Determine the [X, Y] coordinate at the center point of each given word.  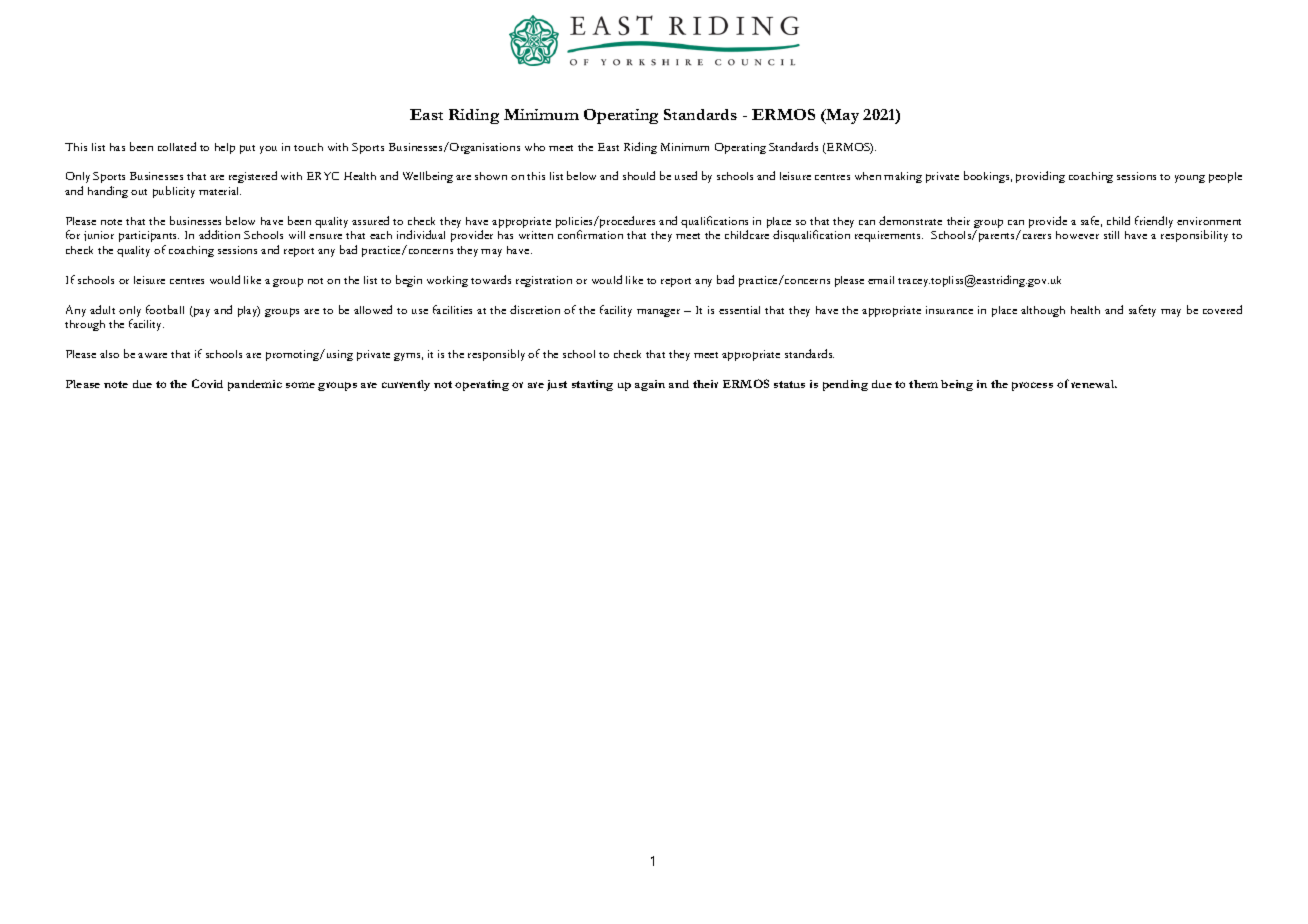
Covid [207, 383]
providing [1040, 177]
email [881, 280]
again [650, 385]
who [535, 147]
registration [544, 281]
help [225, 148]
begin [409, 281]
